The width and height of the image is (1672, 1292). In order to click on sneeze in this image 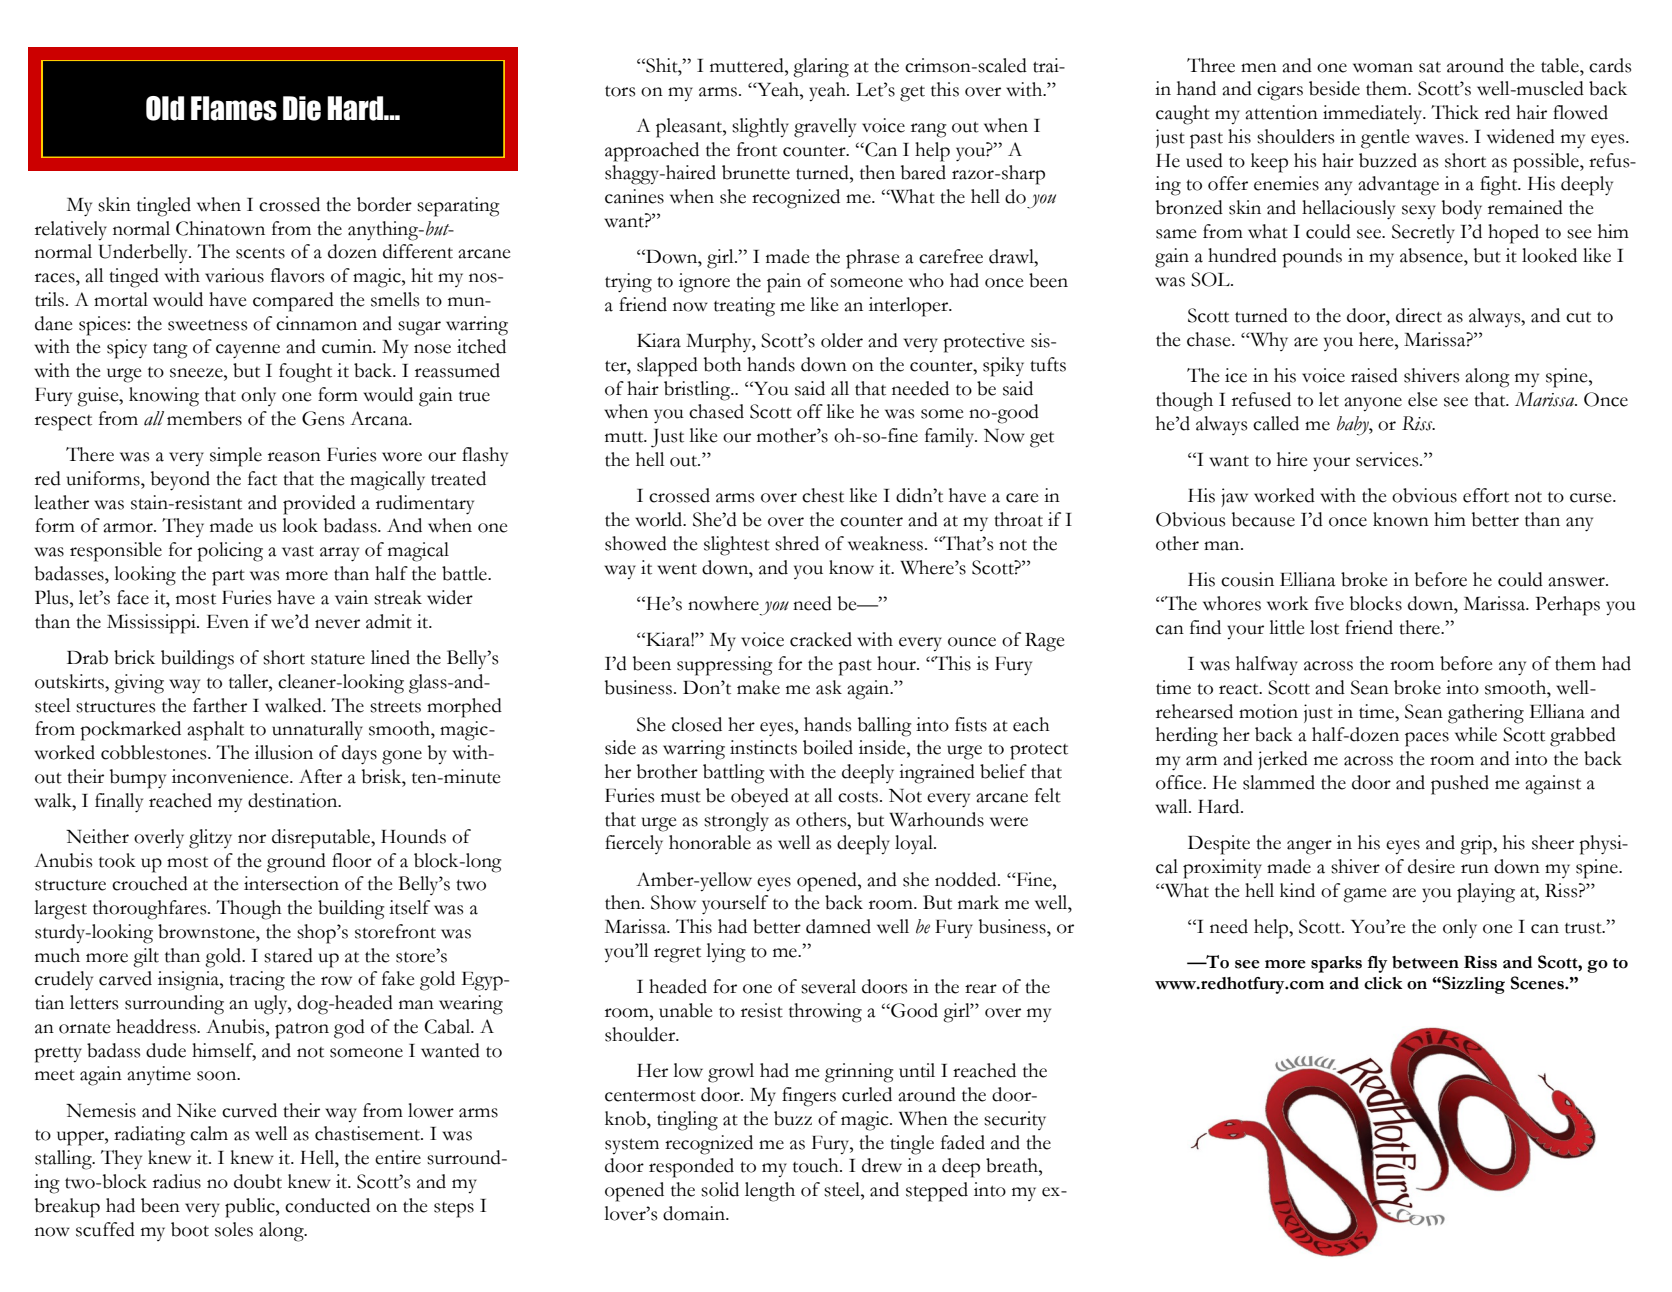, I will do `click(197, 373)`.
